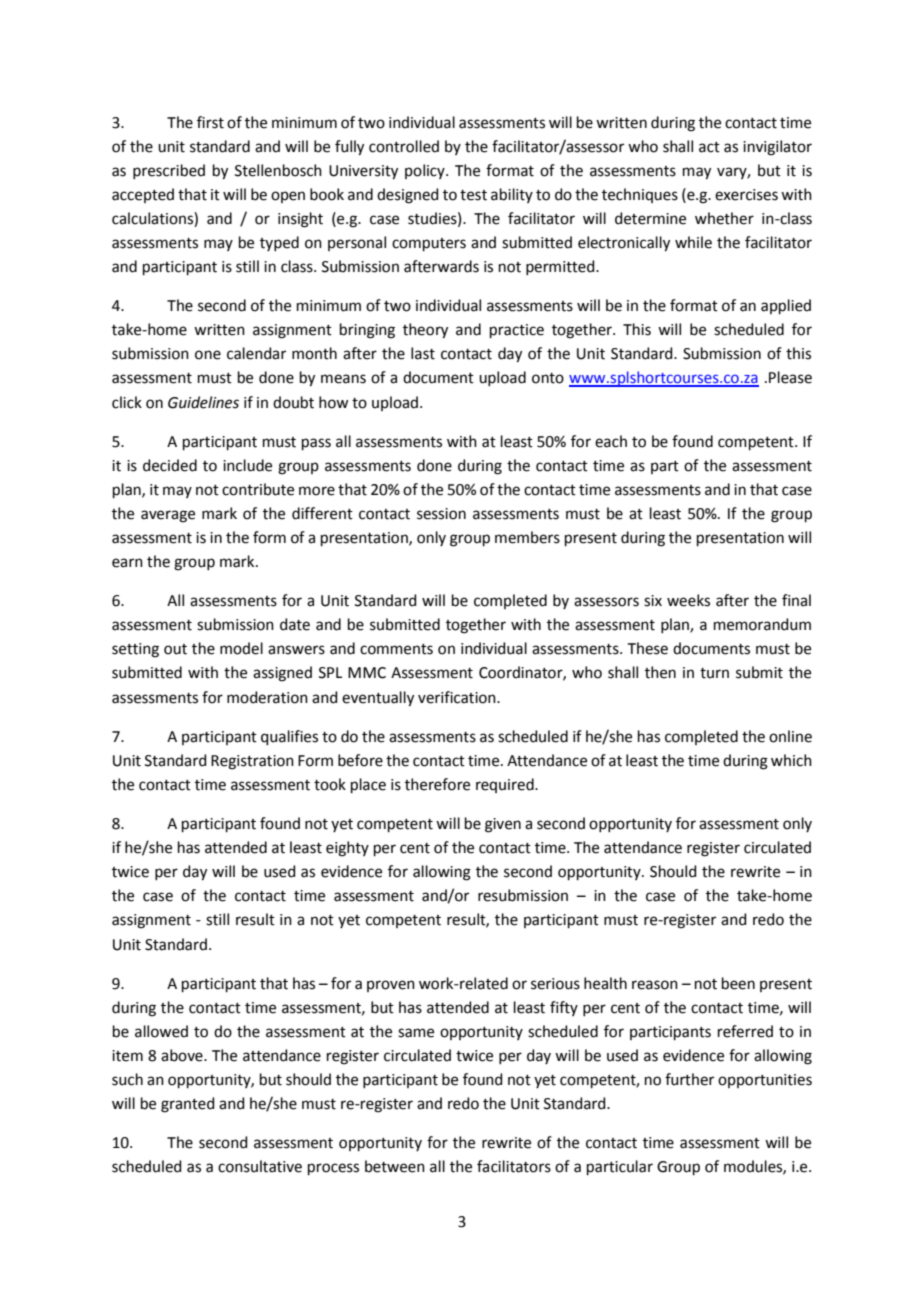 The width and height of the screenshot is (924, 1308). What do you see at coordinates (210, 122) in the screenshot?
I see `first` at bounding box center [210, 122].
